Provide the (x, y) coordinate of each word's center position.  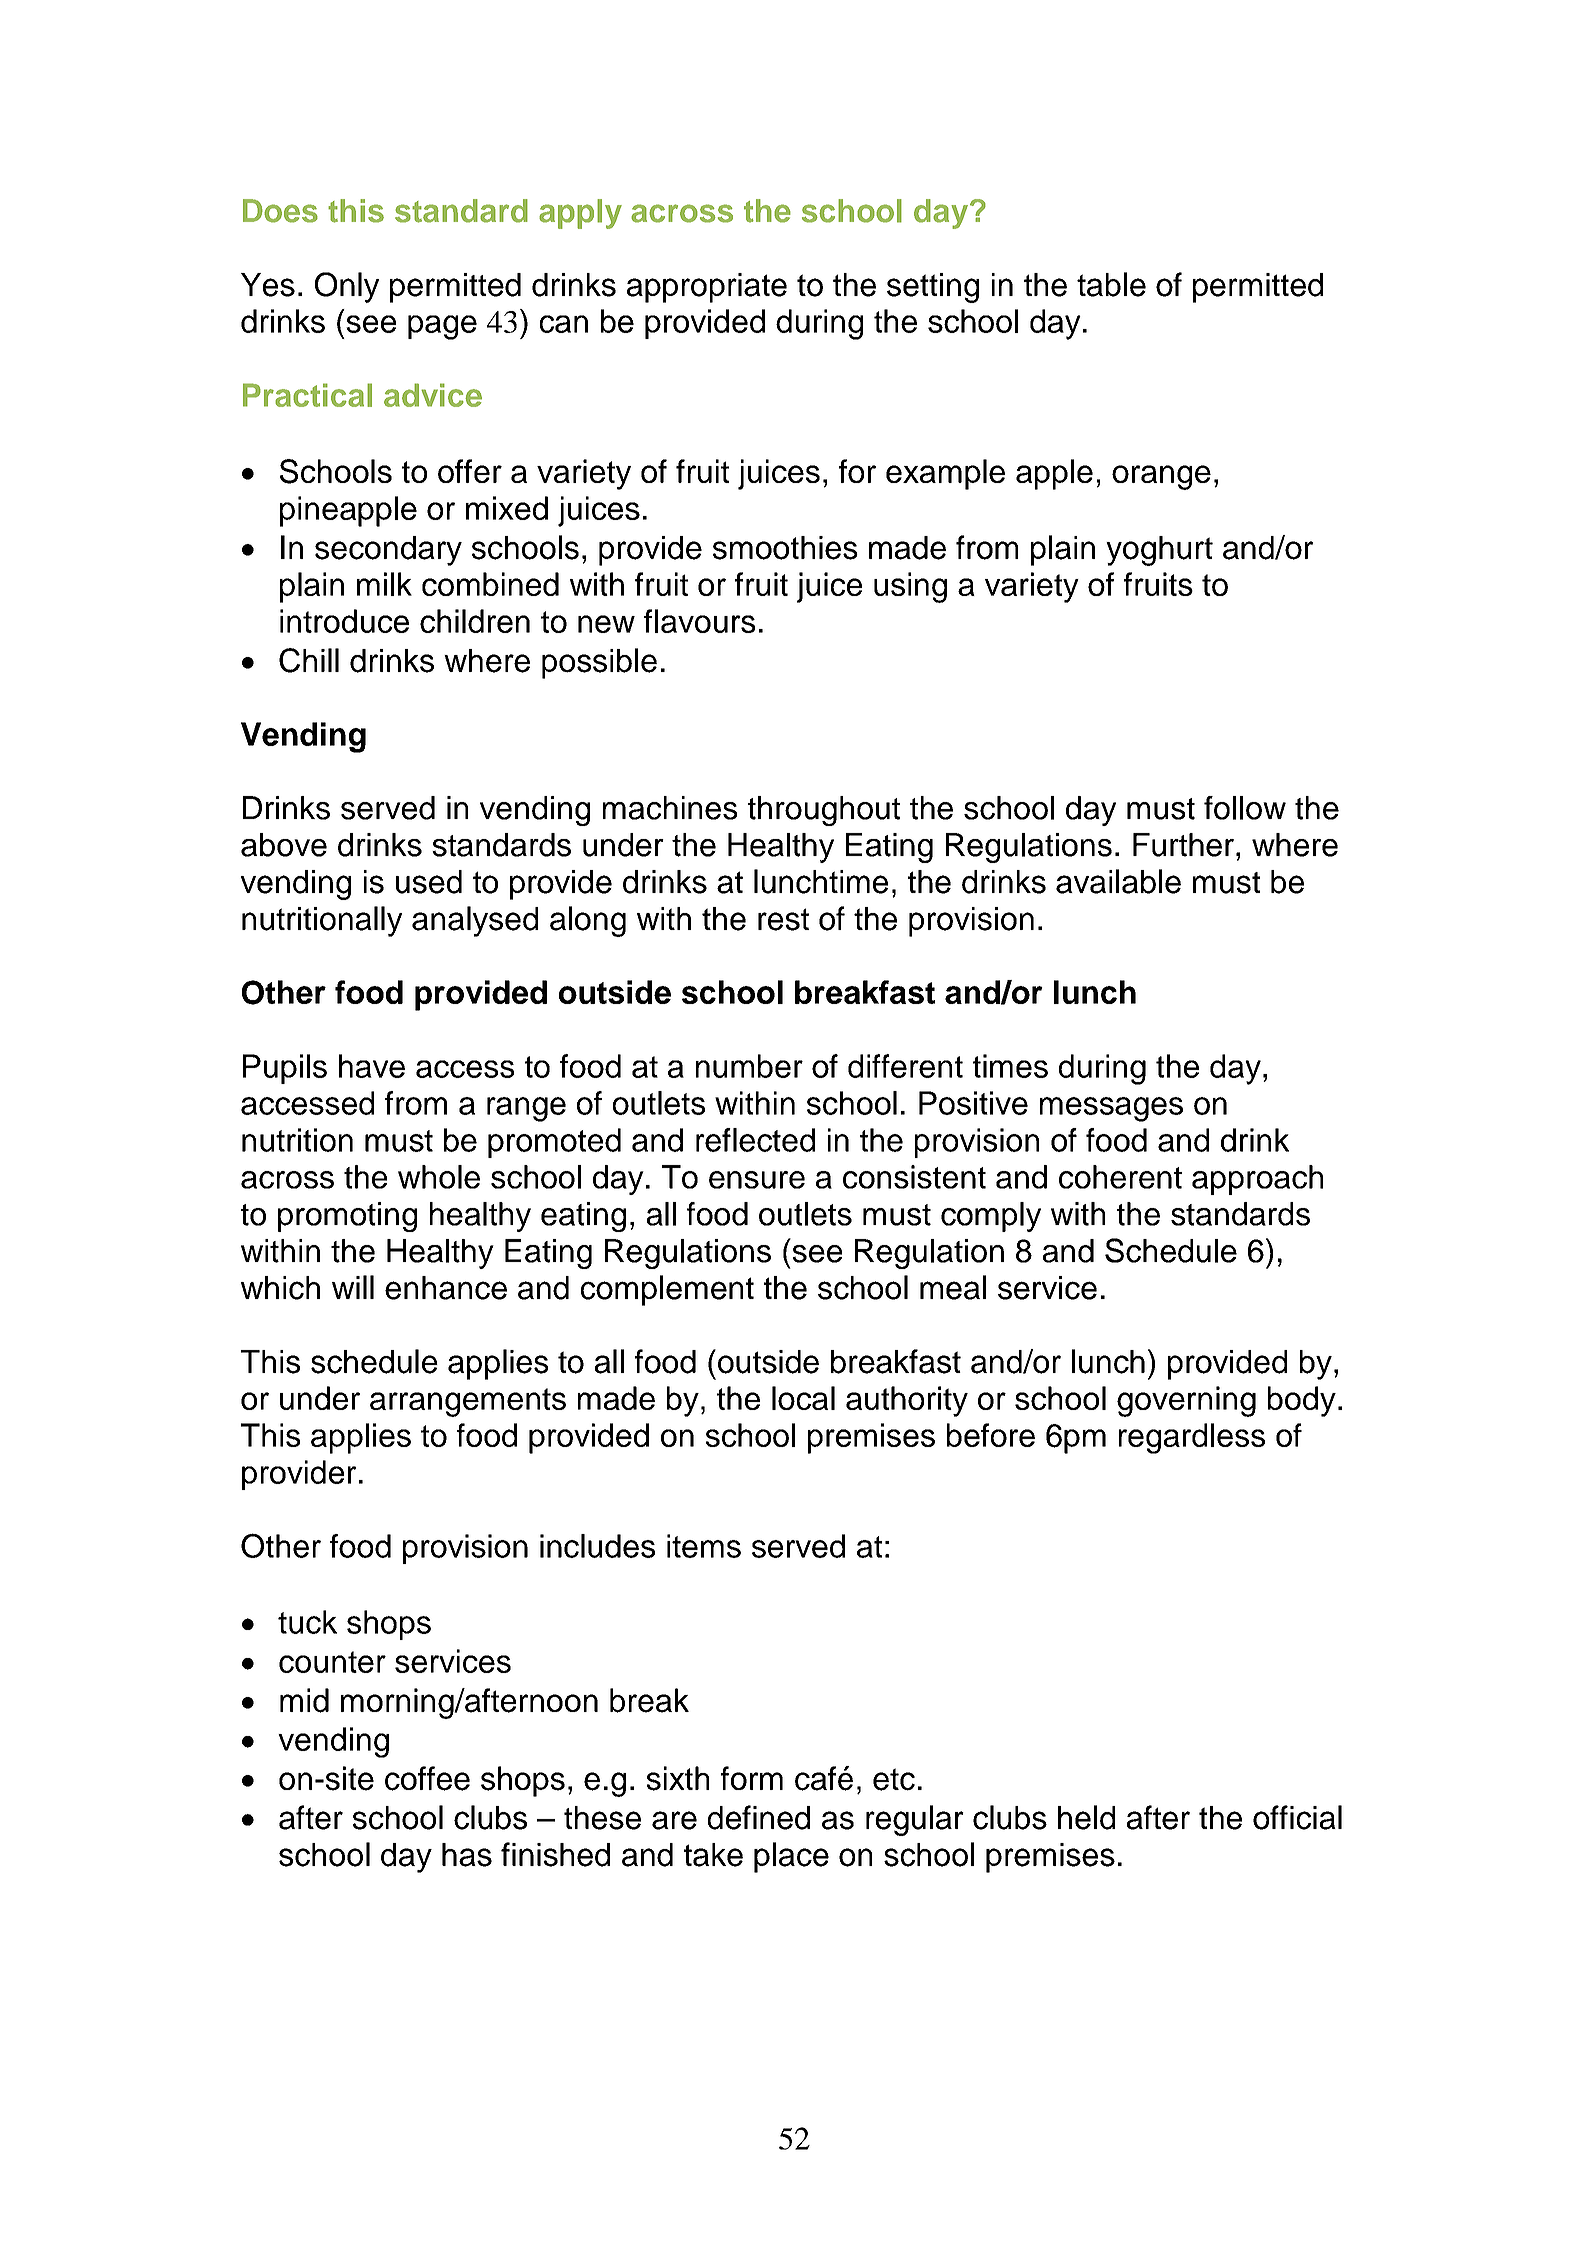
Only (347, 287)
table (1111, 284)
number (749, 1066)
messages (1111, 1109)
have (372, 1066)
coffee (427, 1778)
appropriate (707, 288)
